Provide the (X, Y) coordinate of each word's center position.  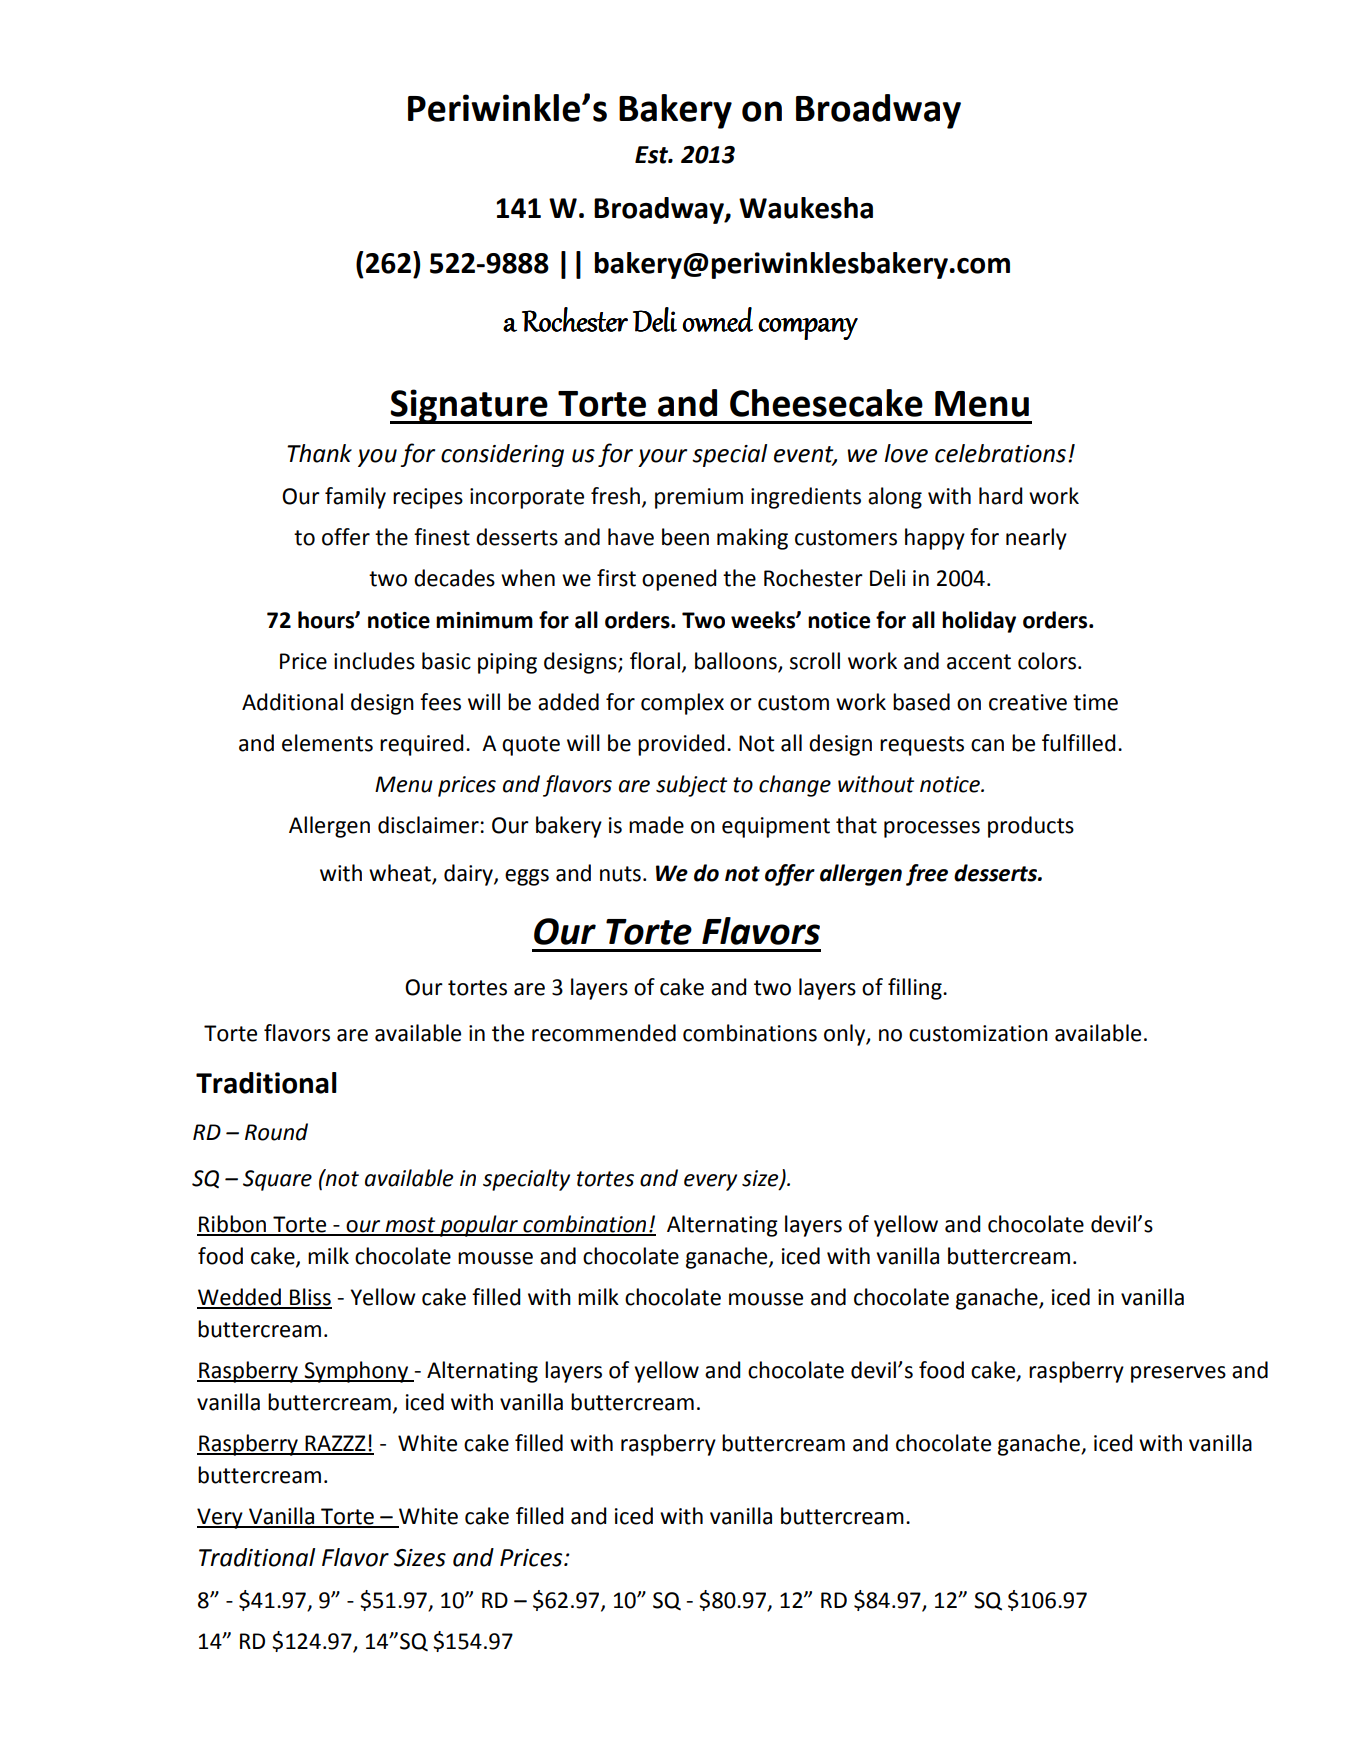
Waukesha (806, 208)
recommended (604, 1033)
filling (916, 989)
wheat (401, 874)
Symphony (357, 1372)
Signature (470, 406)
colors (1048, 661)
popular (479, 1226)
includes (374, 661)
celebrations (1000, 453)
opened (679, 580)
